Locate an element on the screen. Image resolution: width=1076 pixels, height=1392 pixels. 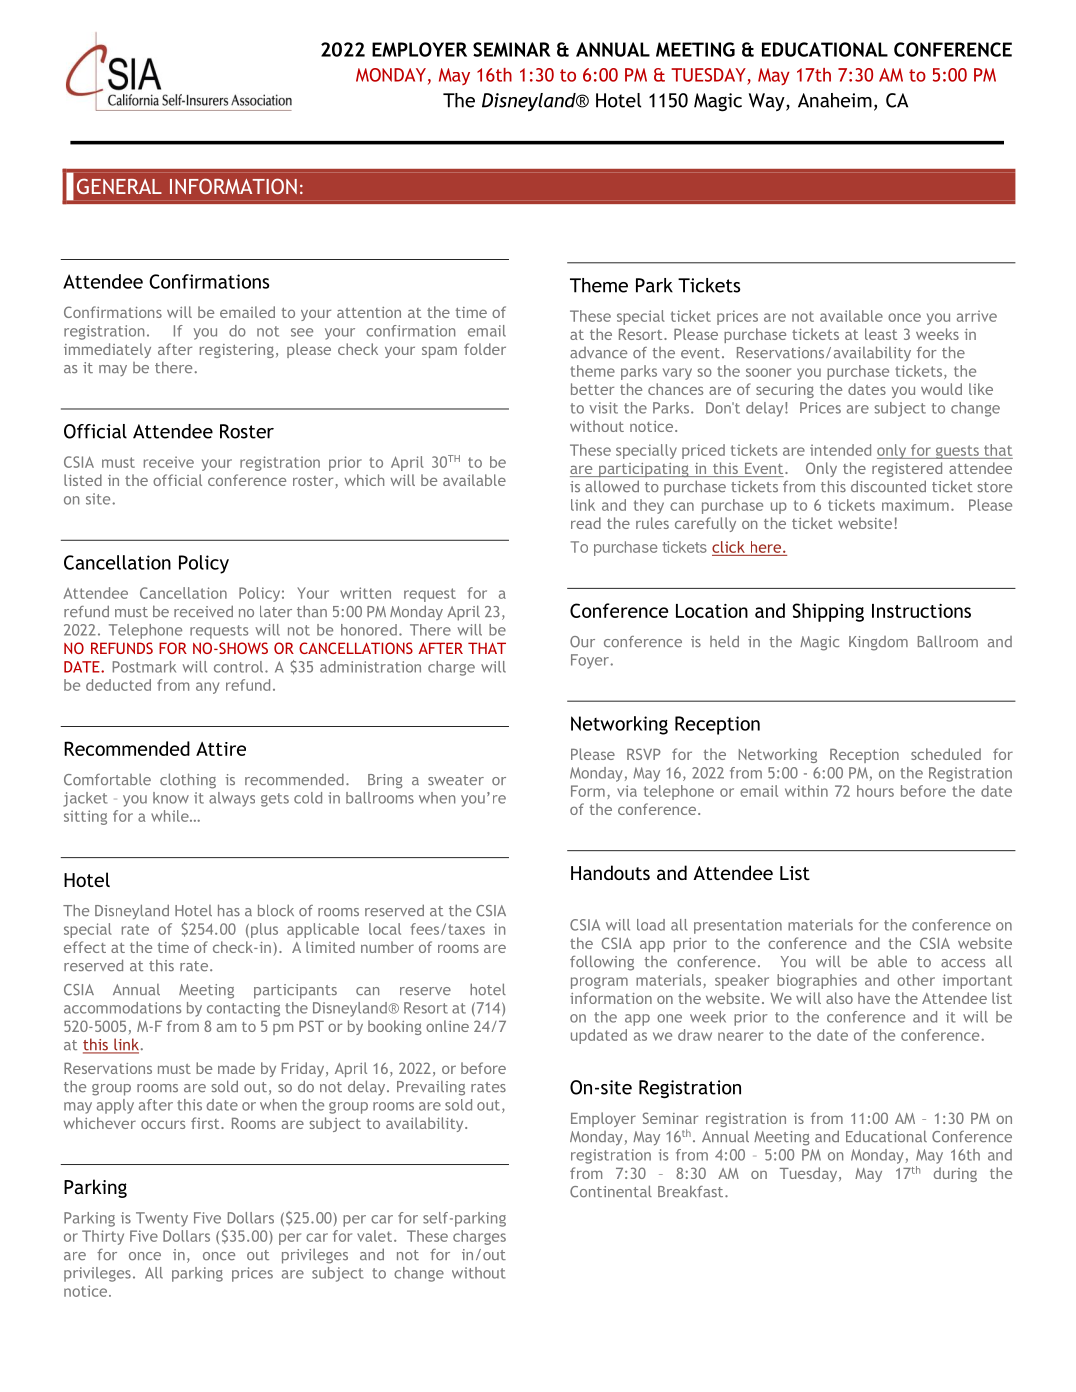
arrive is located at coordinates (977, 316).
